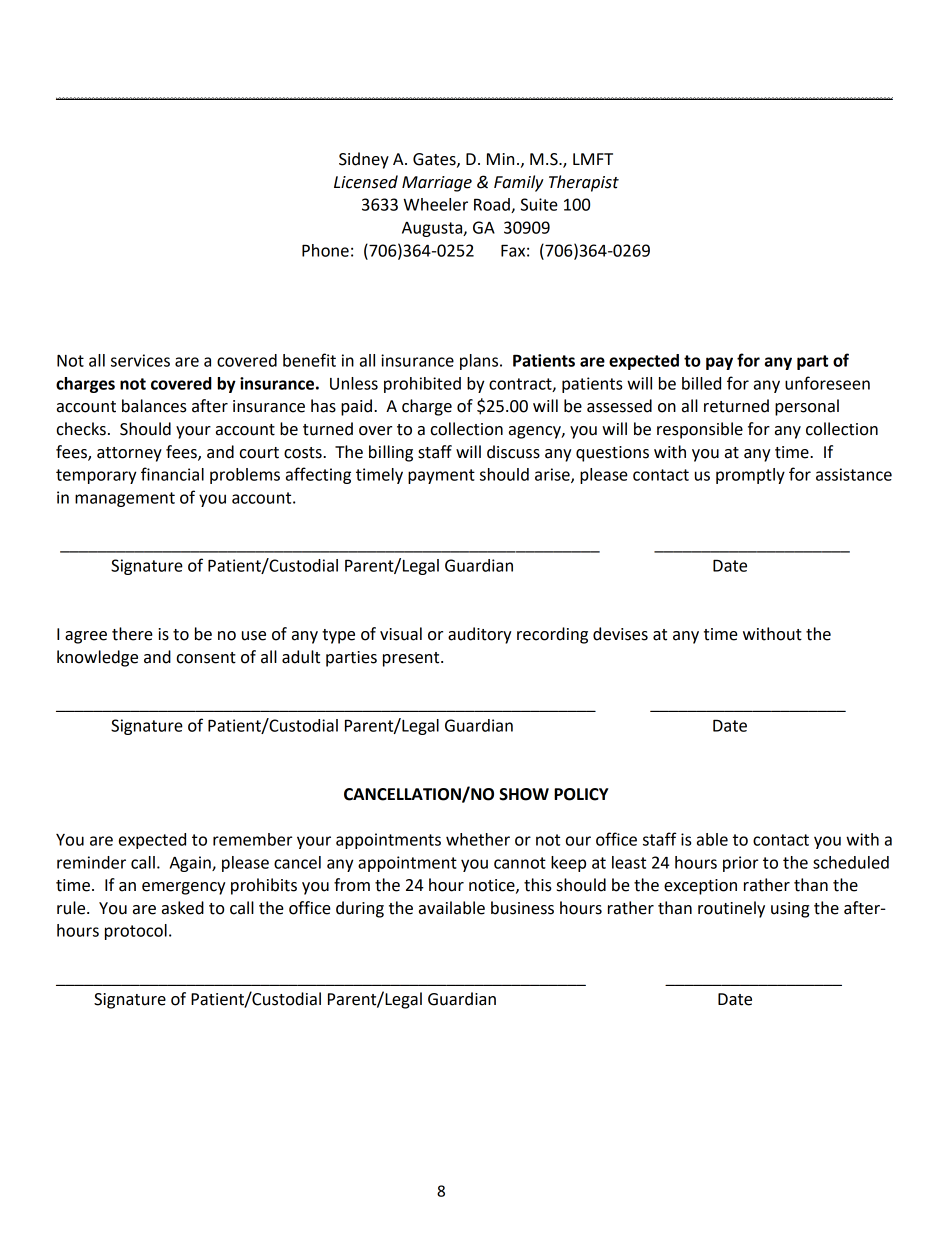 This document has height=1233, width=952. What do you see at coordinates (422, 385) in the document?
I see `prohibited` at bounding box center [422, 385].
